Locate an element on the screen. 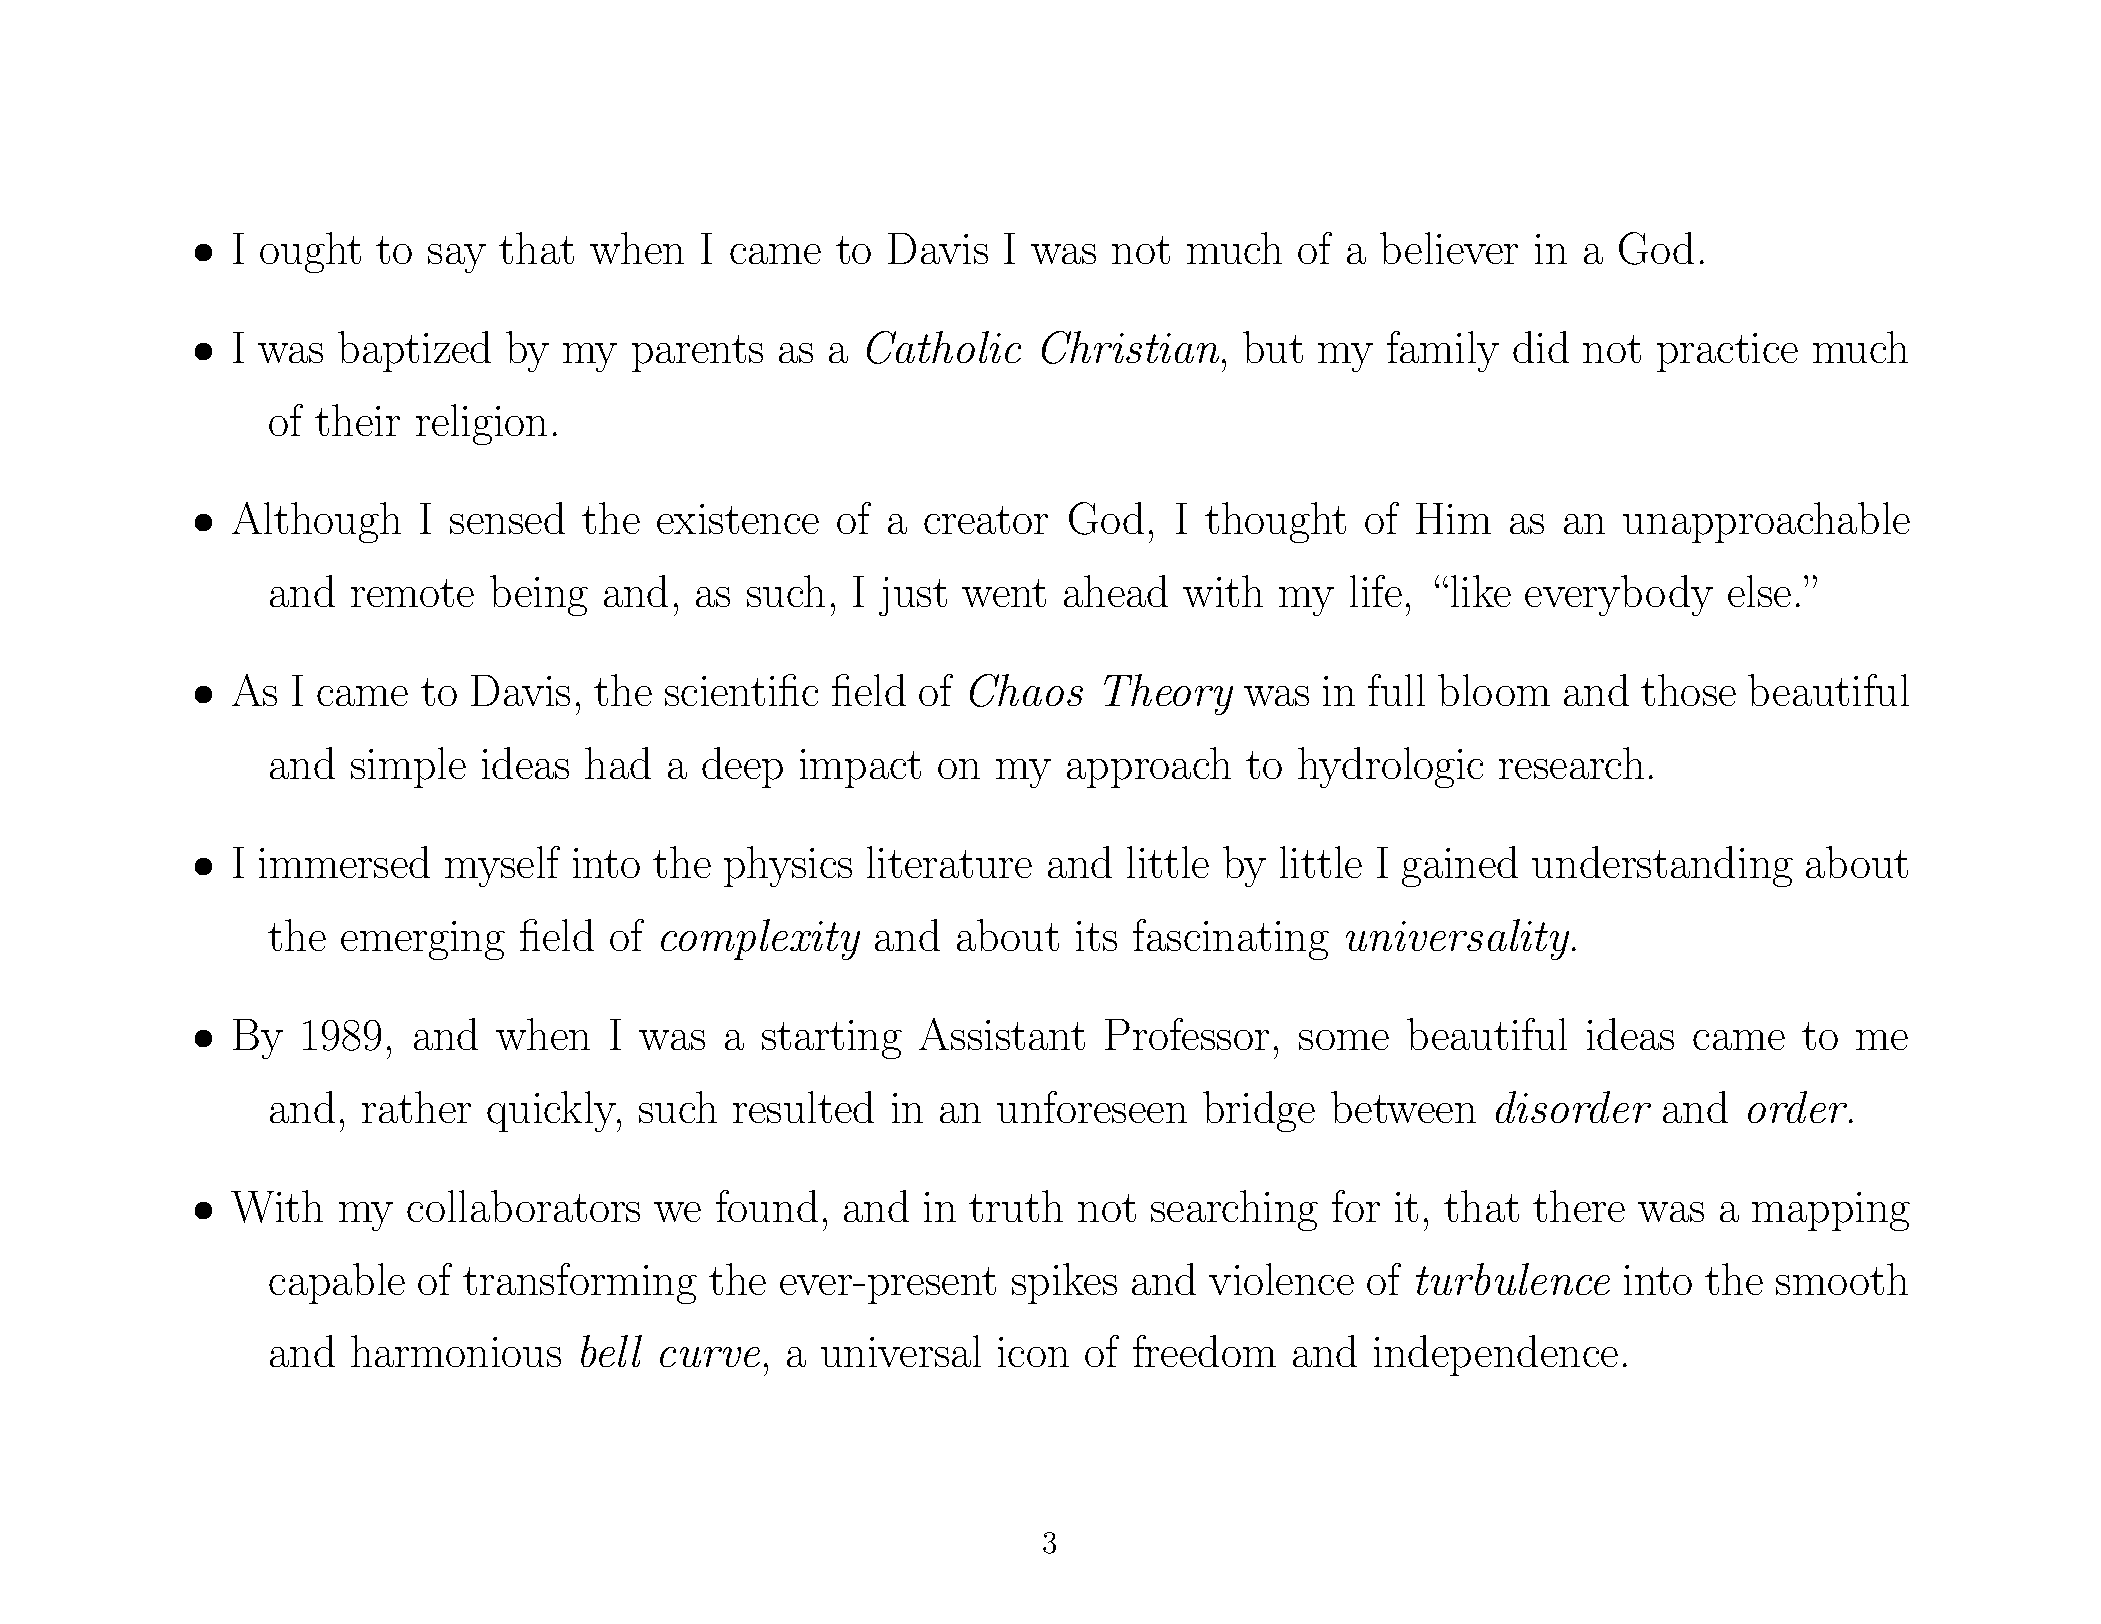  between is located at coordinates (1403, 1107).
